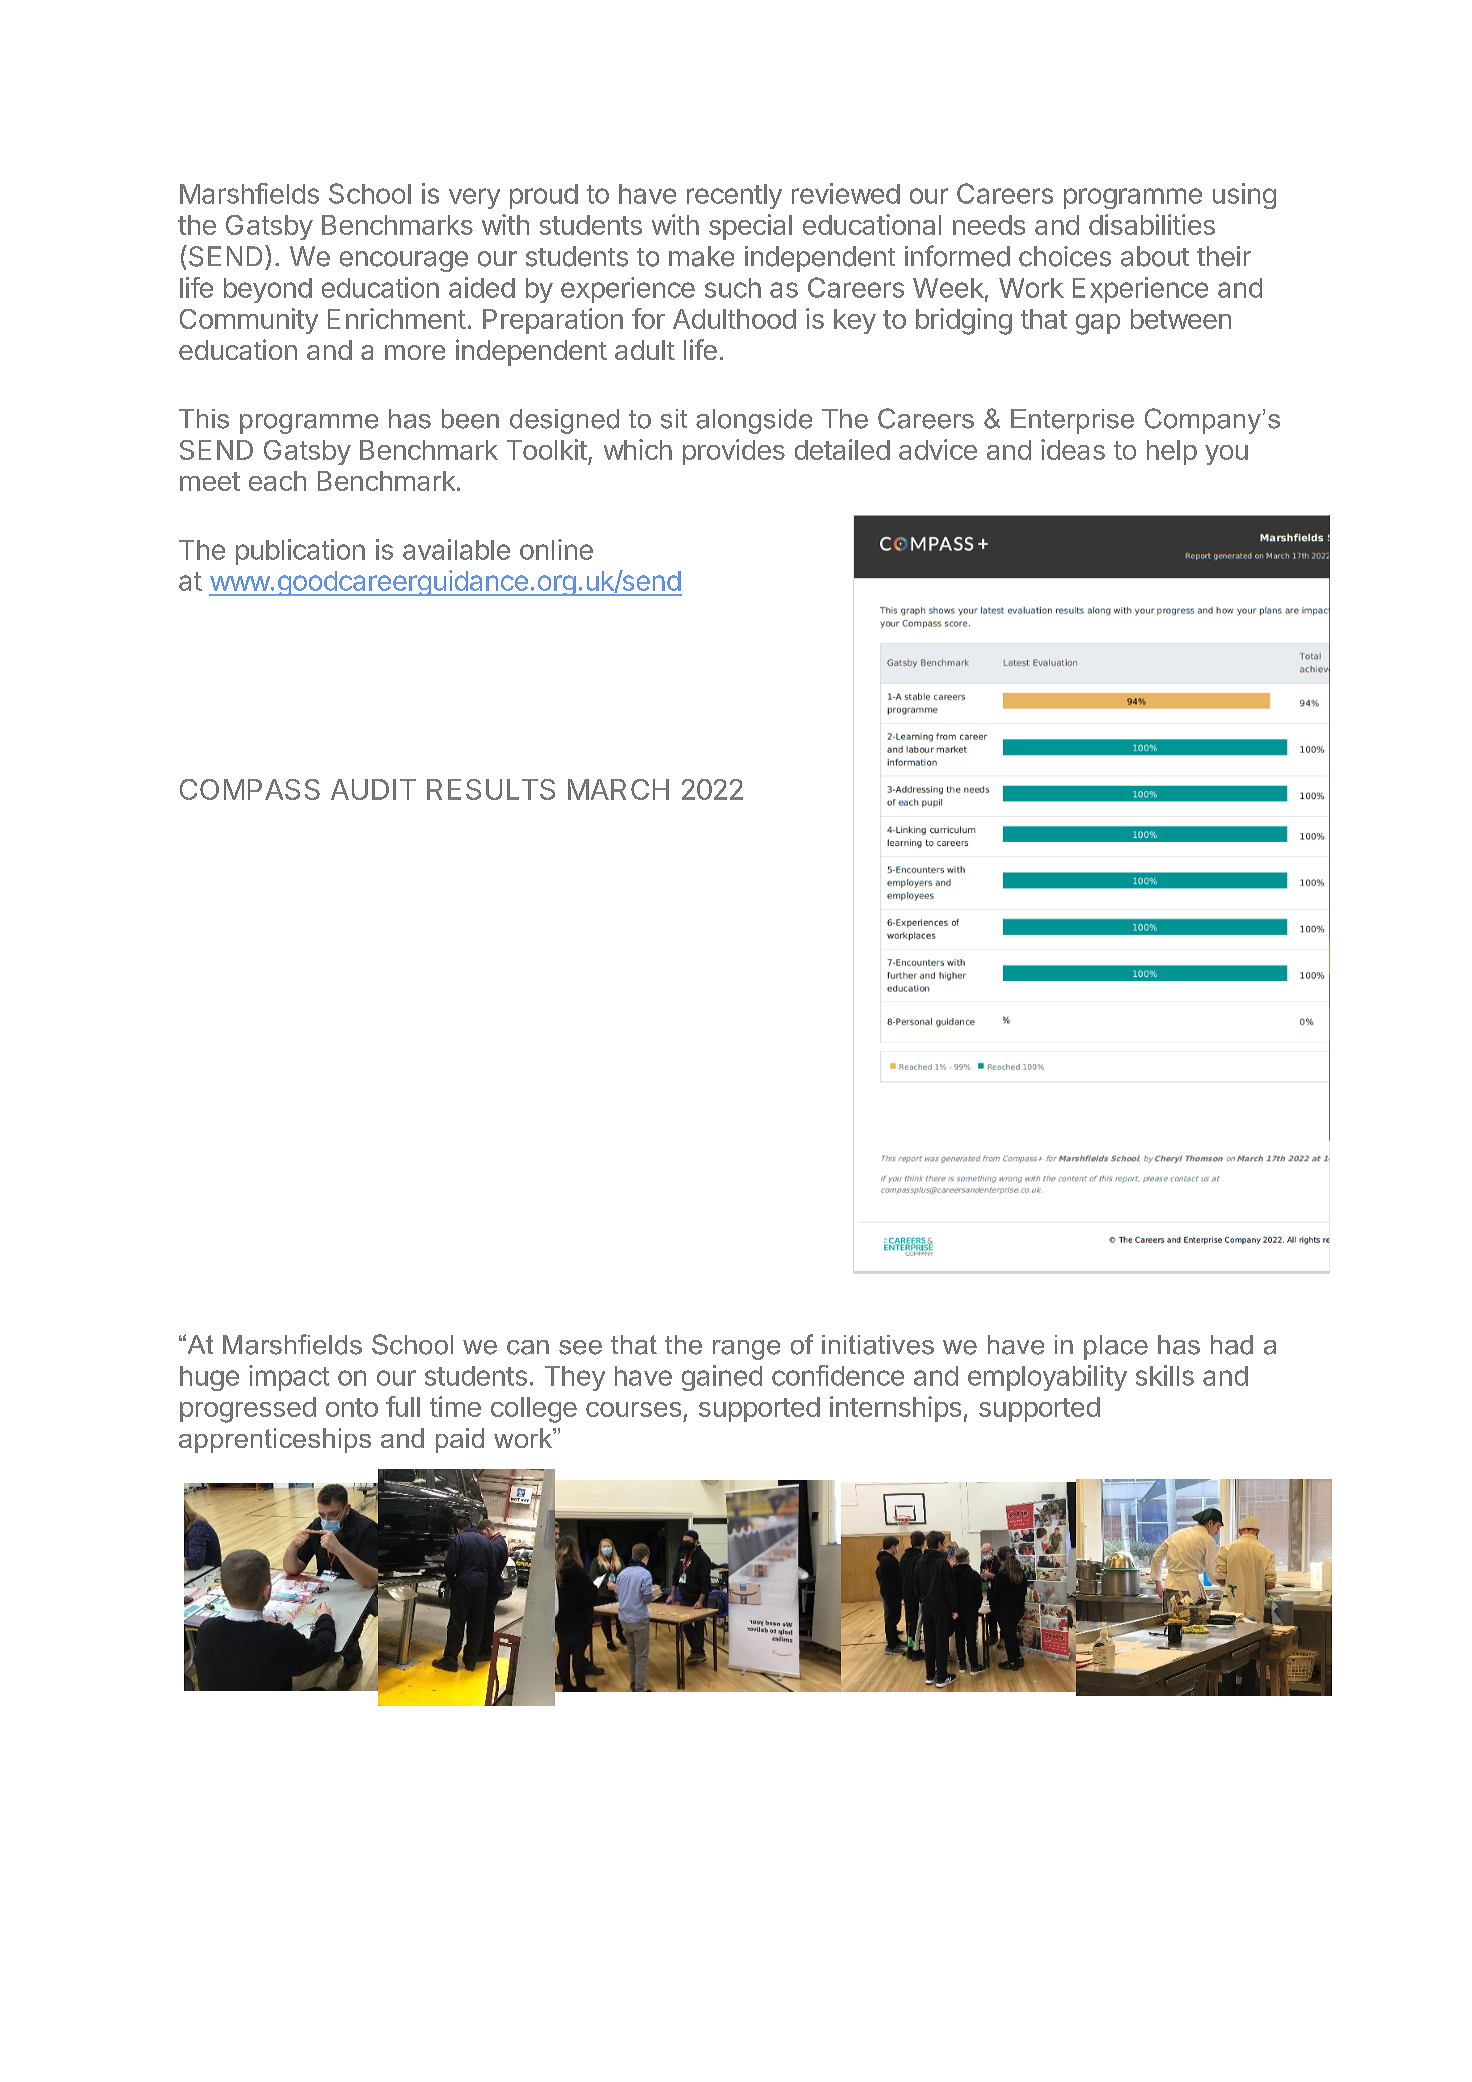 This screenshot has width=1472, height=2082. What do you see at coordinates (1172, 452) in the screenshot?
I see `help` at bounding box center [1172, 452].
